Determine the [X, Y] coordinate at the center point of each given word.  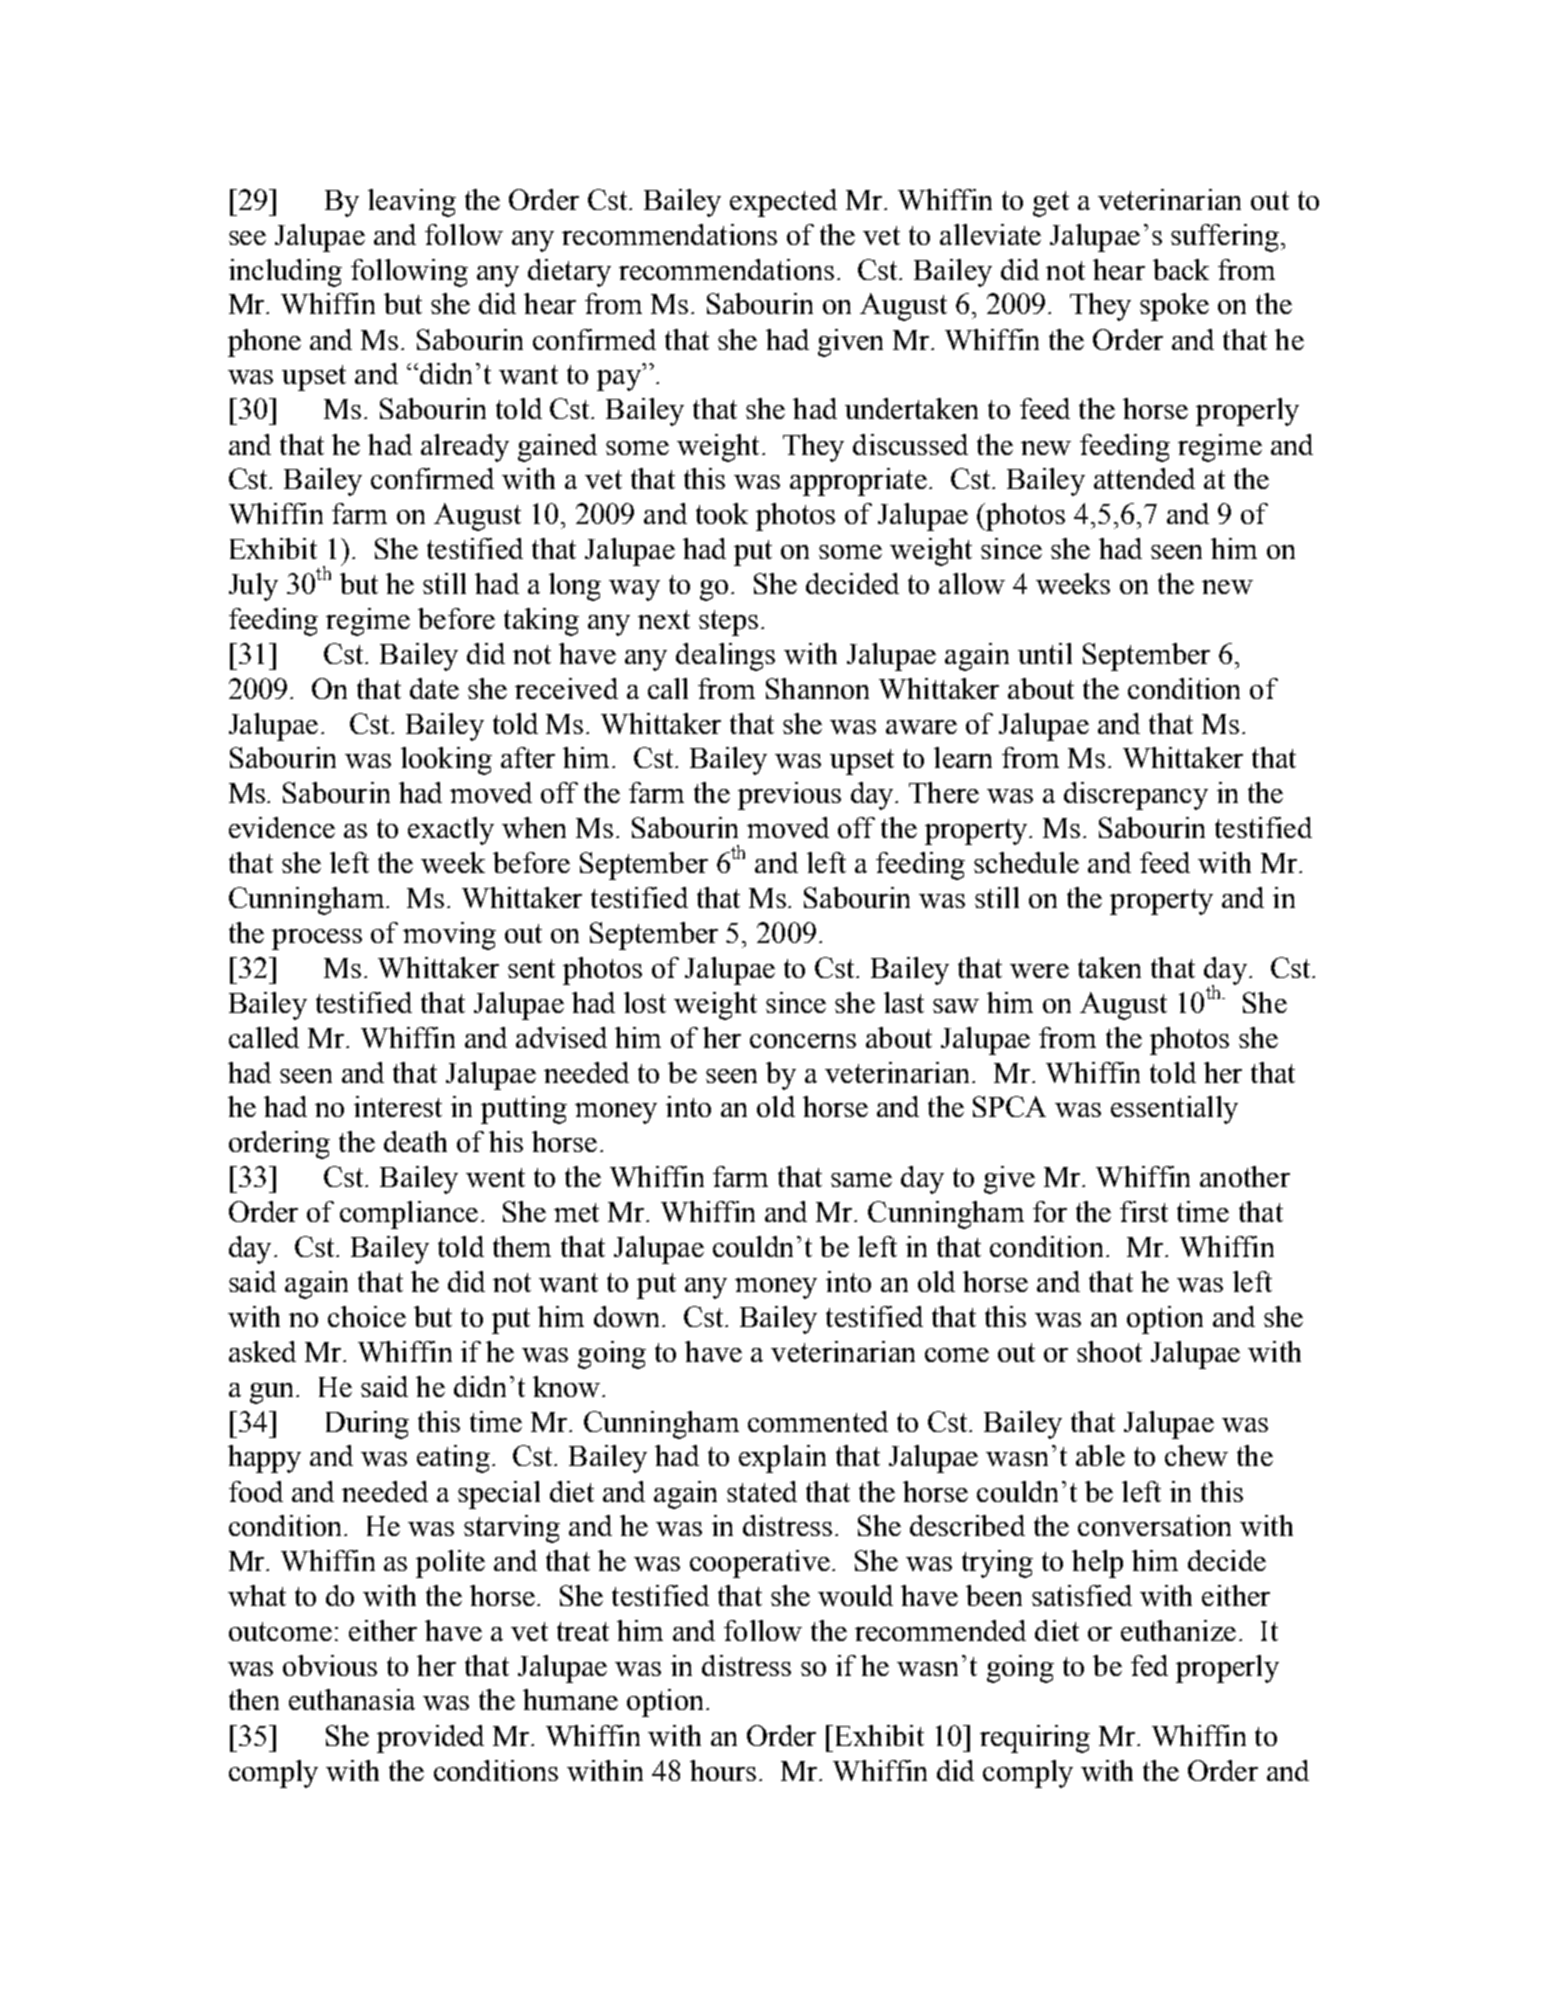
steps [728, 623]
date [434, 688]
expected [783, 203]
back [1181, 269]
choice [367, 1316]
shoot [1109, 1351]
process [317, 939]
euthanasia [352, 1699]
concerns [803, 1041]
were [1039, 971]
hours [723, 1770]
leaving [412, 203]
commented [818, 1421]
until [1045, 653]
